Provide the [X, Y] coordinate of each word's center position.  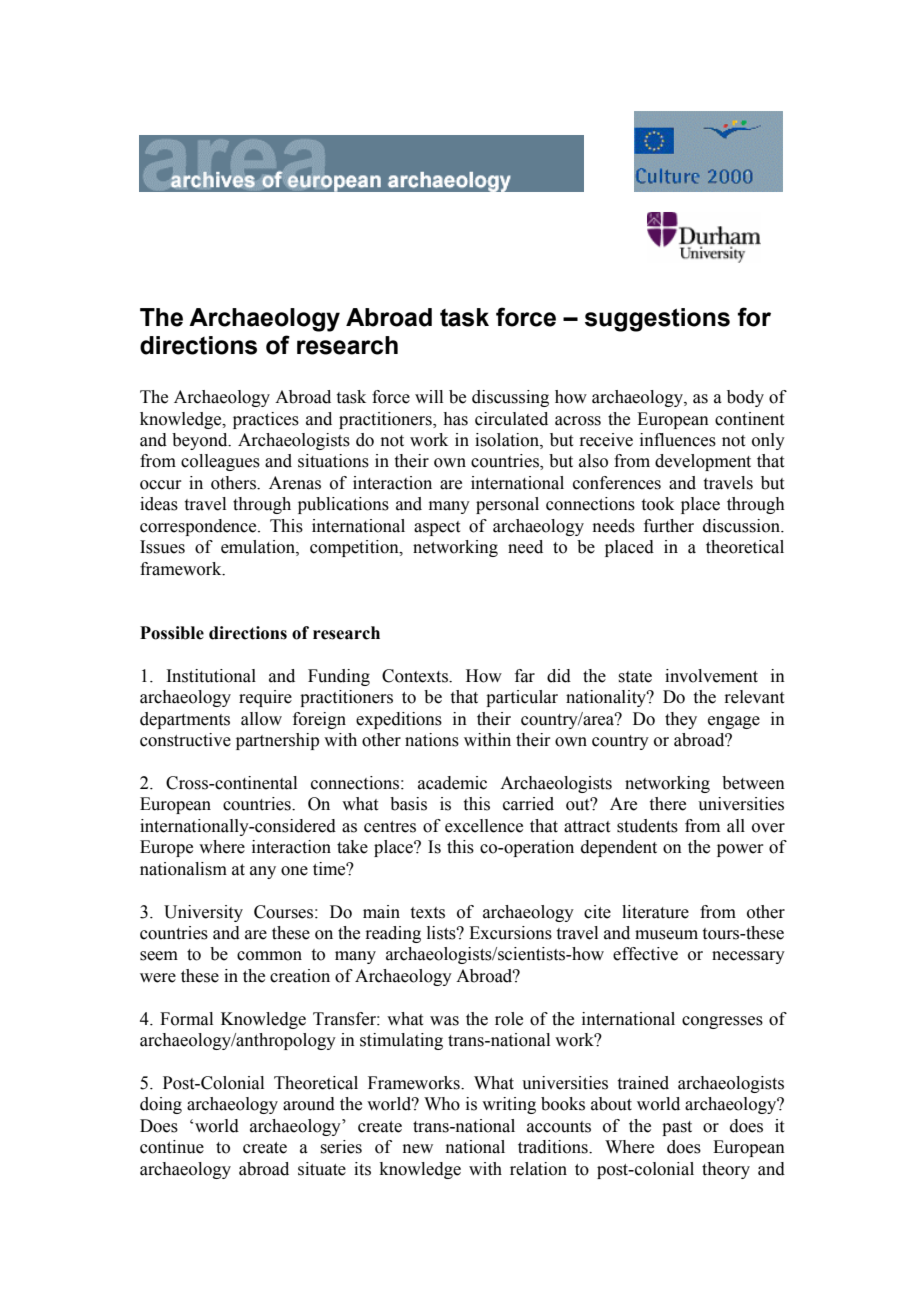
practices [266, 420]
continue [172, 1147]
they [681, 720]
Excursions [510, 933]
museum [666, 935]
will [429, 396]
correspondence [199, 527]
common [269, 956]
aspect [437, 528]
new [418, 1149]
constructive [185, 740]
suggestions [657, 320]
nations [432, 740]
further [669, 526]
